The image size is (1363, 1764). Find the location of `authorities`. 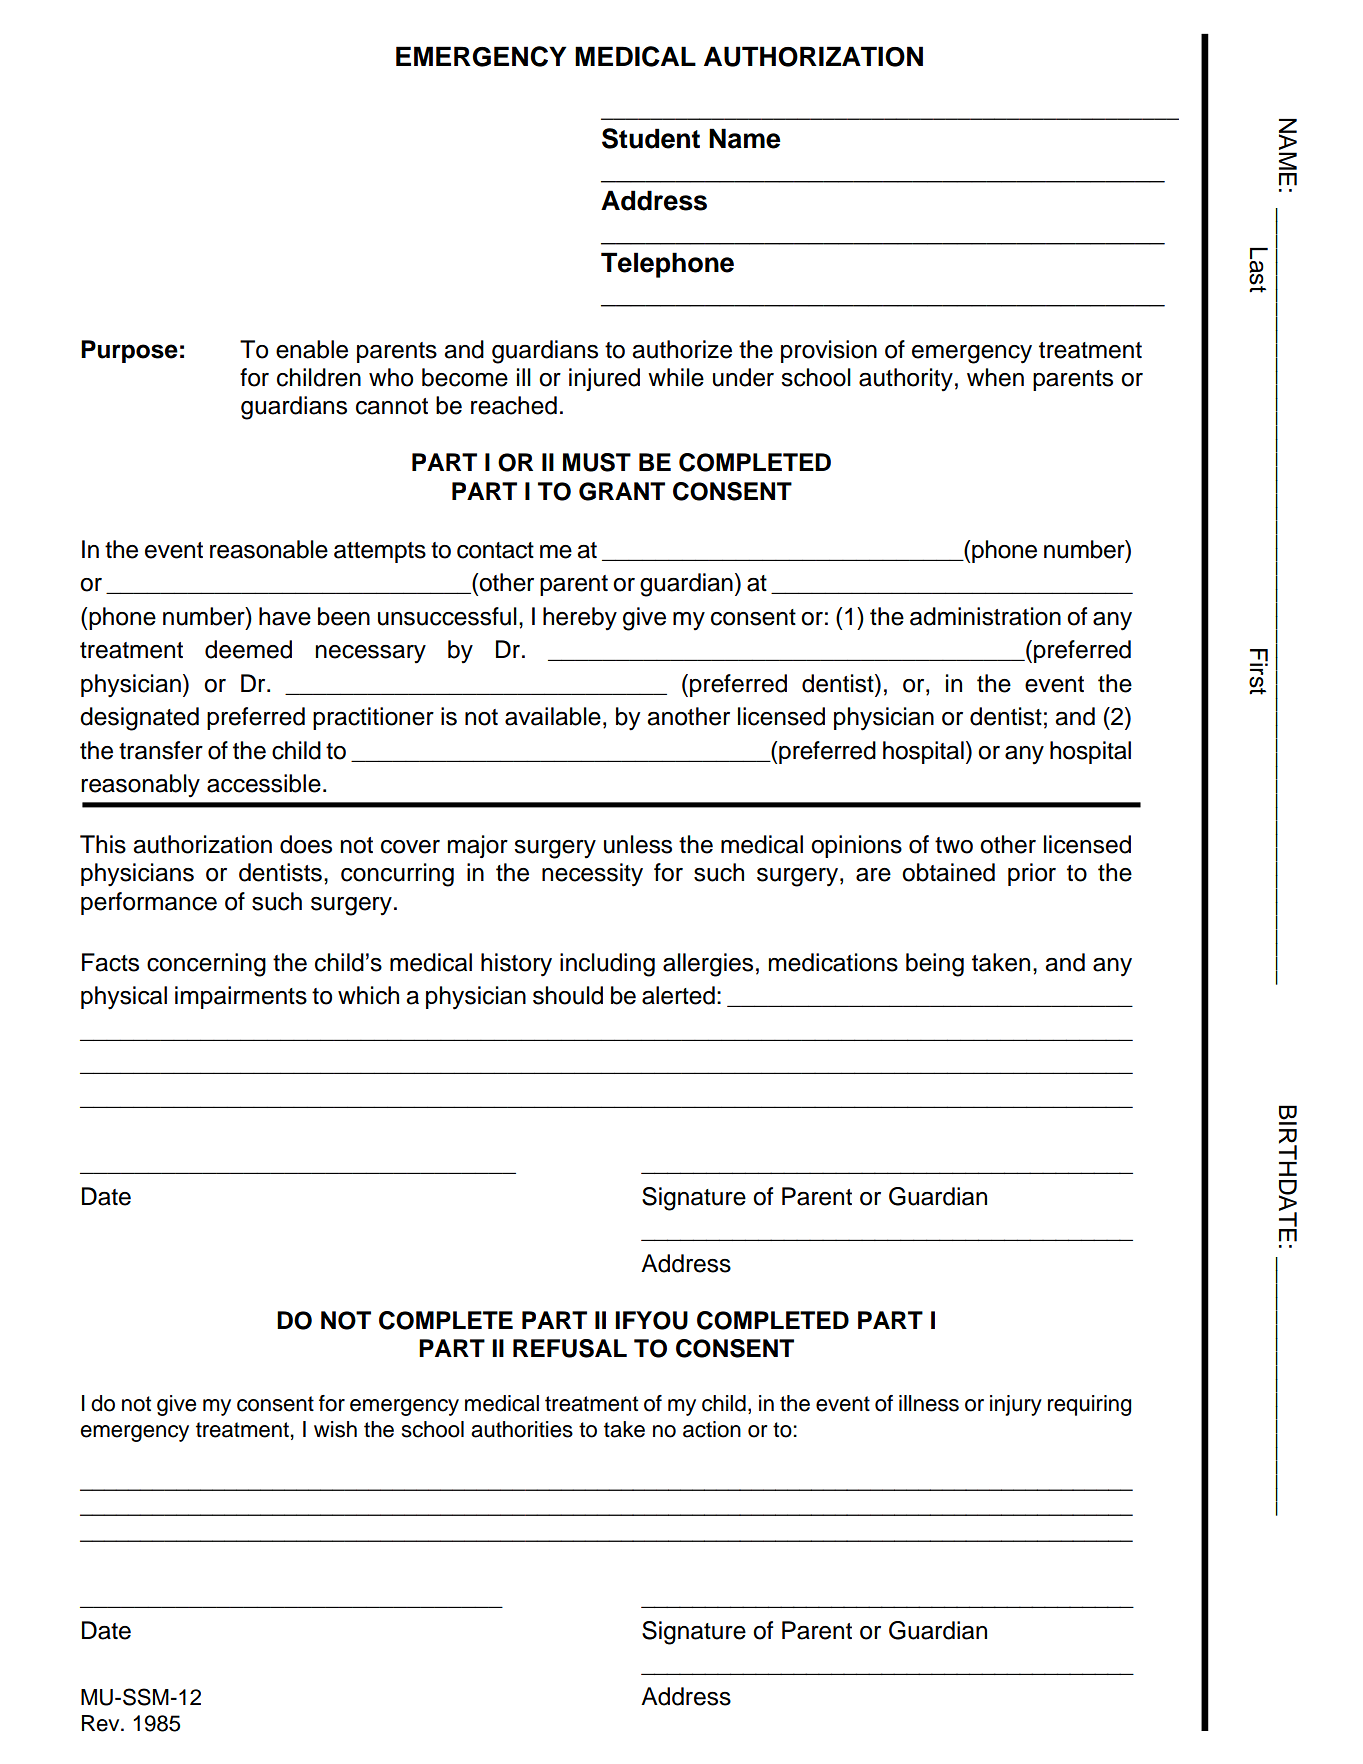

authorities is located at coordinates (522, 1429).
